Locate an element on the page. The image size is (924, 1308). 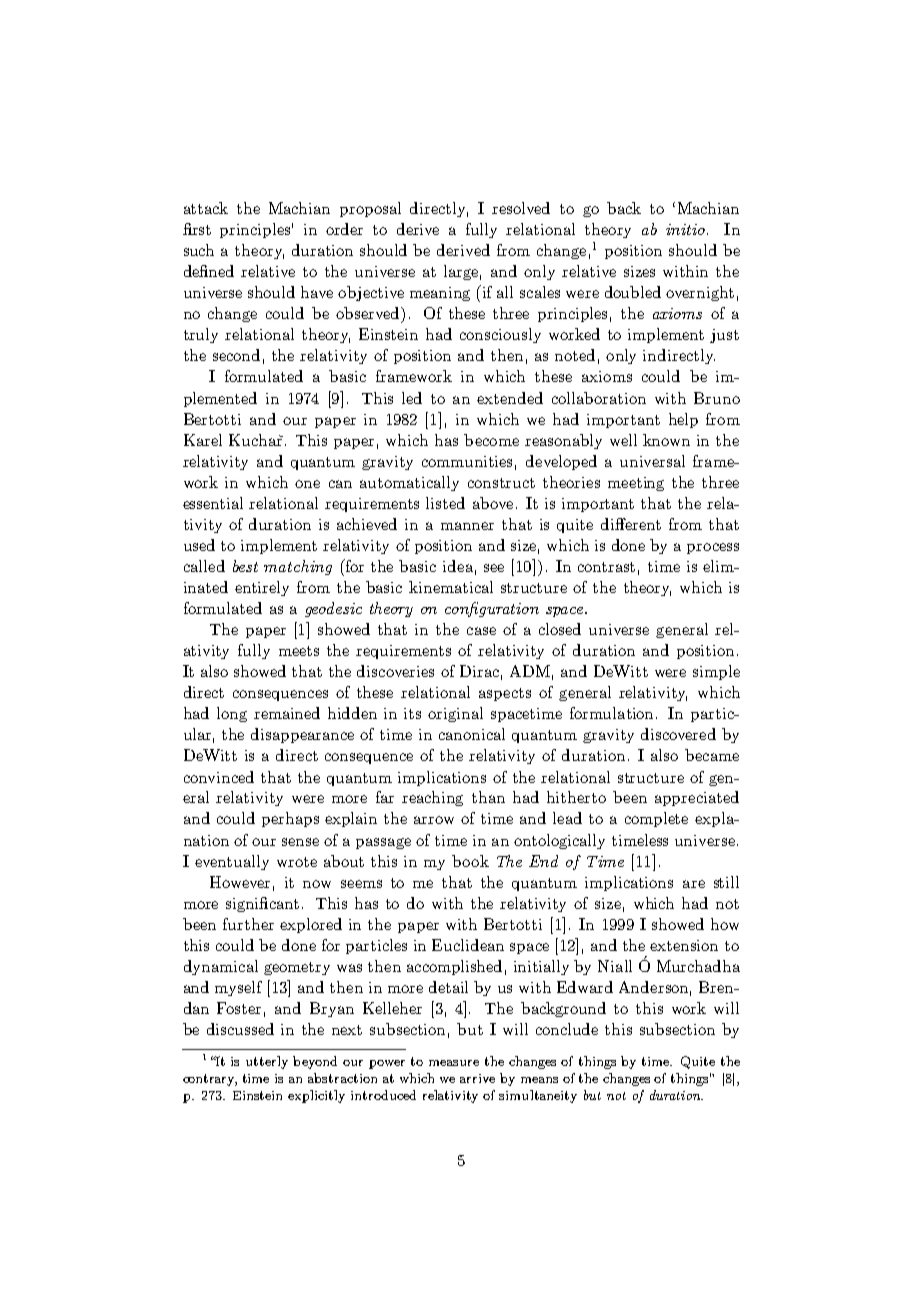
measure is located at coordinates (454, 1063).
